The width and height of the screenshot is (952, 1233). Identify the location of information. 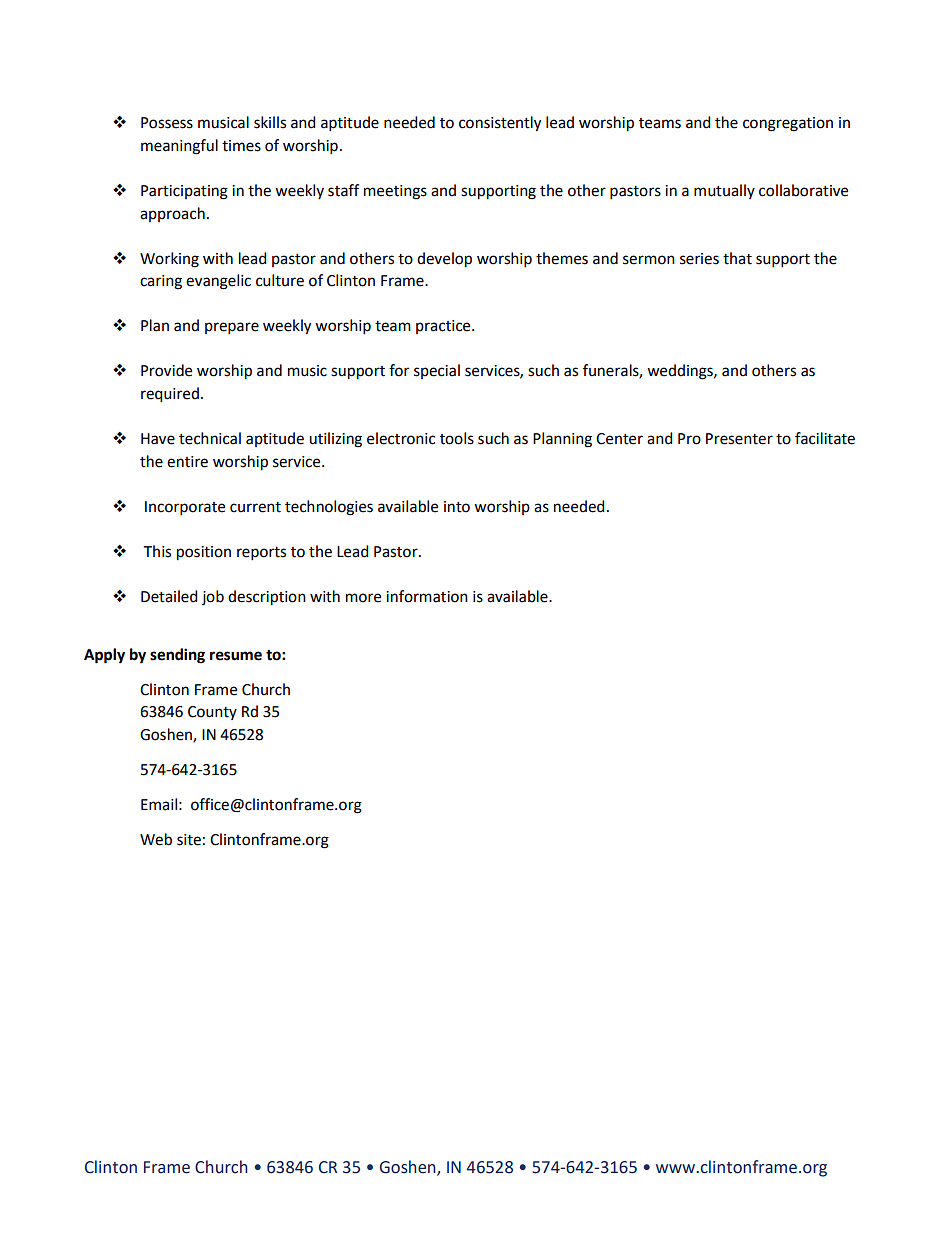
(427, 596).
